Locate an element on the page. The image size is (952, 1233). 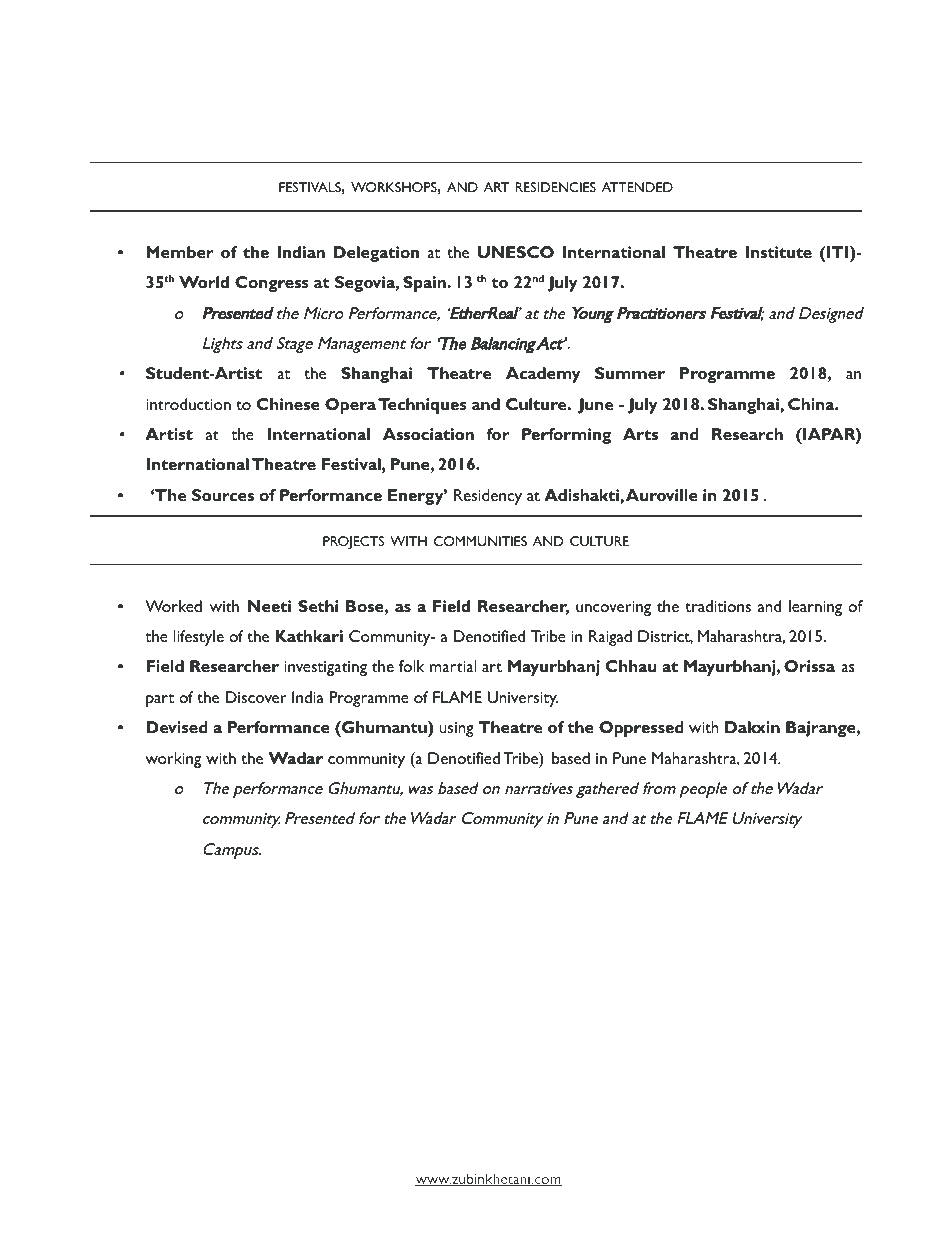
Devised is located at coordinates (177, 727).
